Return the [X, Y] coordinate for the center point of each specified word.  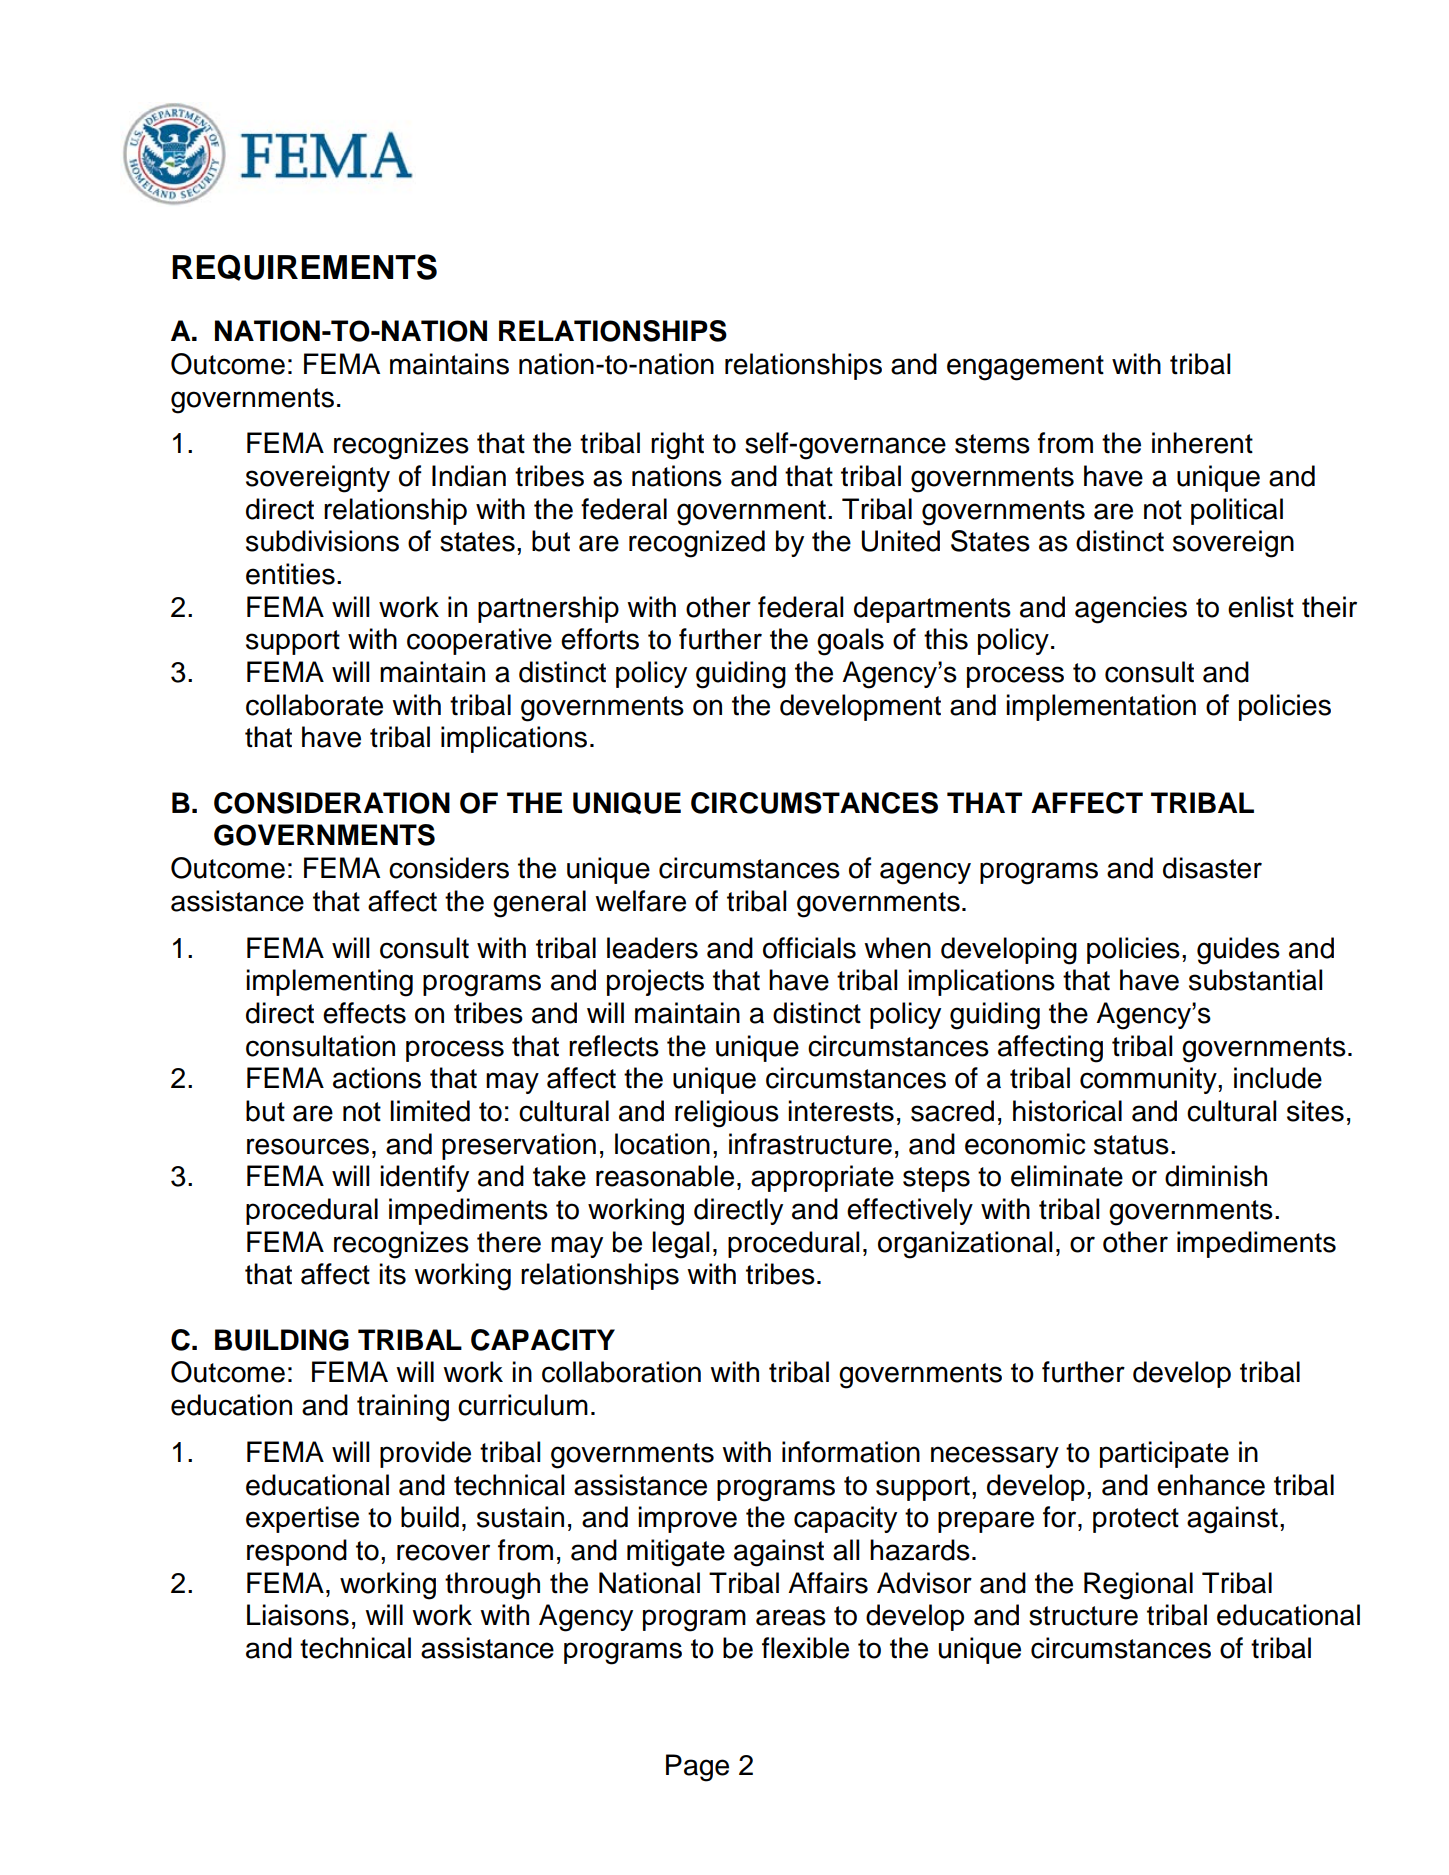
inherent [1202, 443]
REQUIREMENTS [304, 267]
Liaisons [298, 1615]
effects [364, 1013]
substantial [1255, 980]
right [677, 446]
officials [809, 948]
